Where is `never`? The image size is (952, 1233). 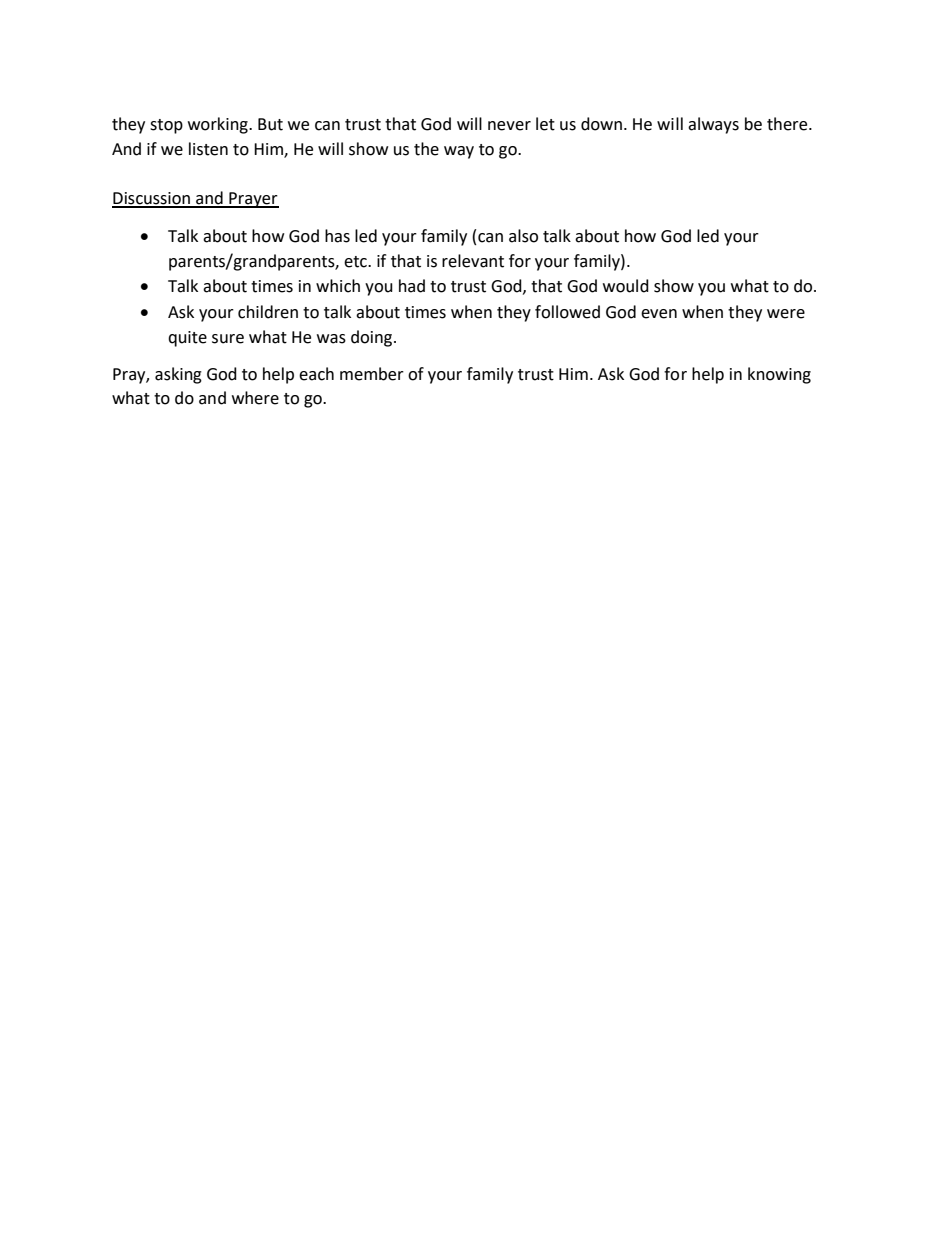 never is located at coordinates (509, 126).
